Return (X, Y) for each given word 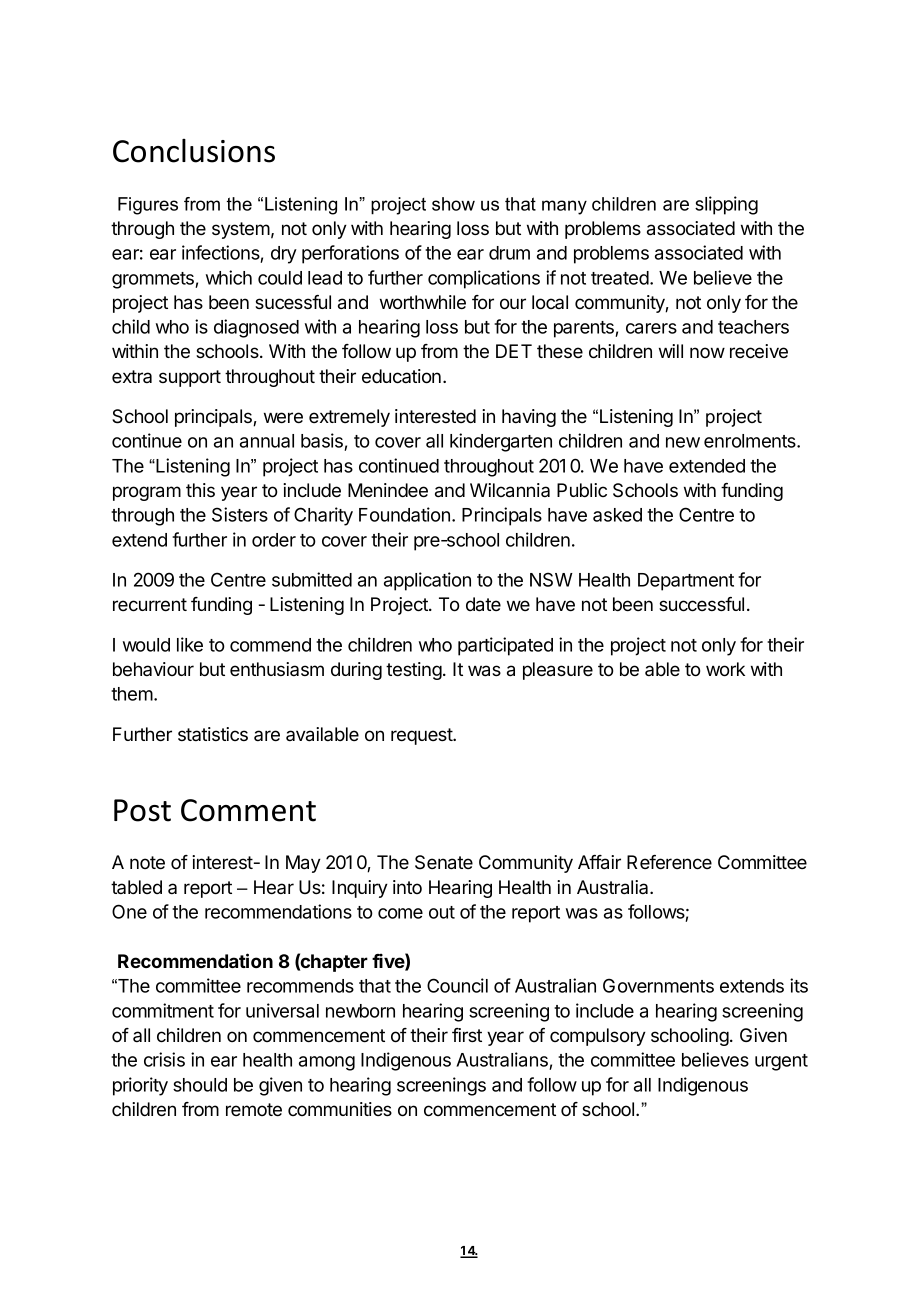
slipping (726, 205)
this (200, 490)
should (200, 1085)
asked (617, 515)
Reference (669, 862)
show (453, 204)
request (423, 736)
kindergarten (501, 442)
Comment (248, 810)
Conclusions (194, 151)
